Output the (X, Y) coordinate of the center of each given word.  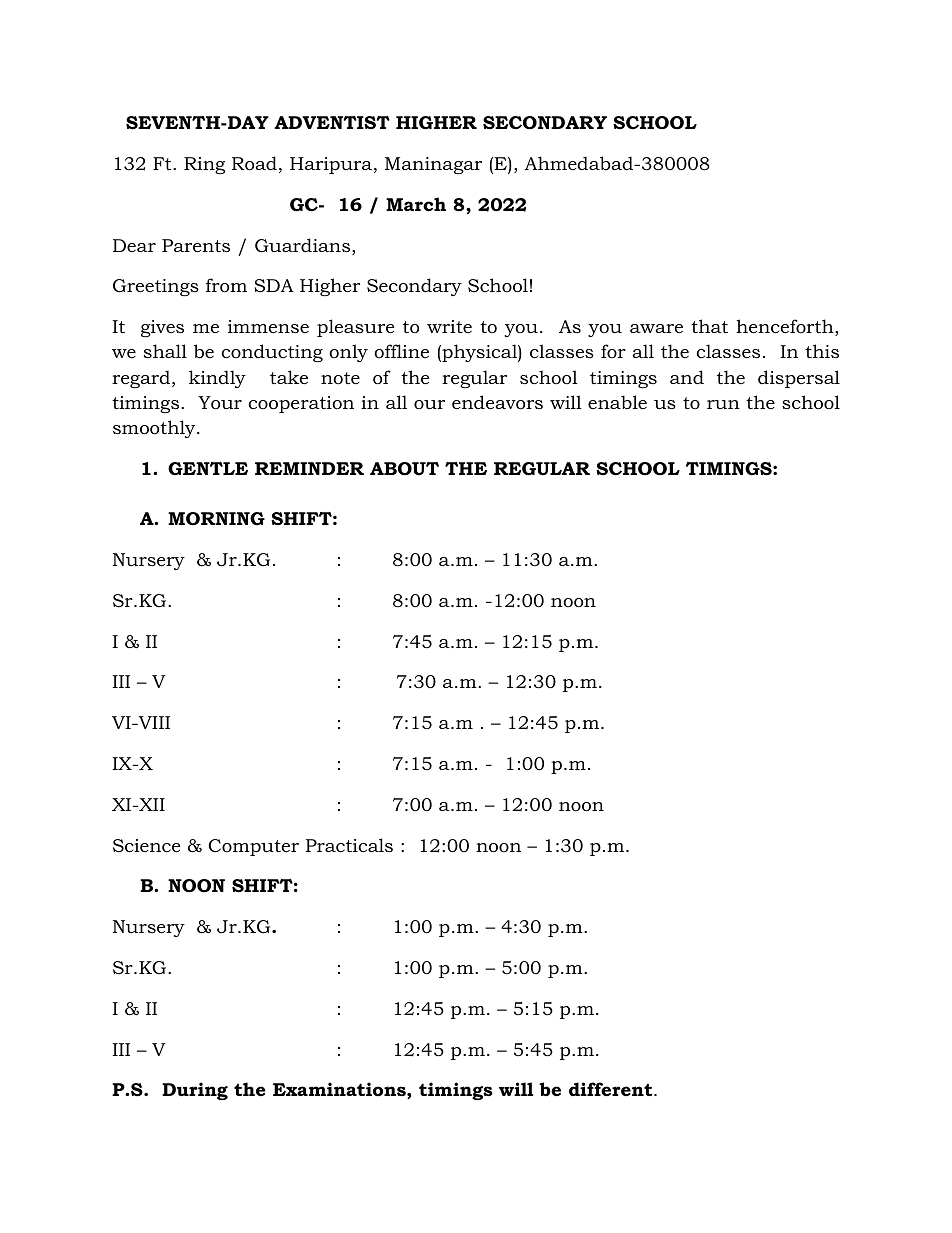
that (709, 326)
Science (146, 846)
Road (254, 163)
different (612, 1089)
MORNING (216, 518)
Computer (253, 847)
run (723, 404)
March (416, 204)
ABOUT (404, 469)
